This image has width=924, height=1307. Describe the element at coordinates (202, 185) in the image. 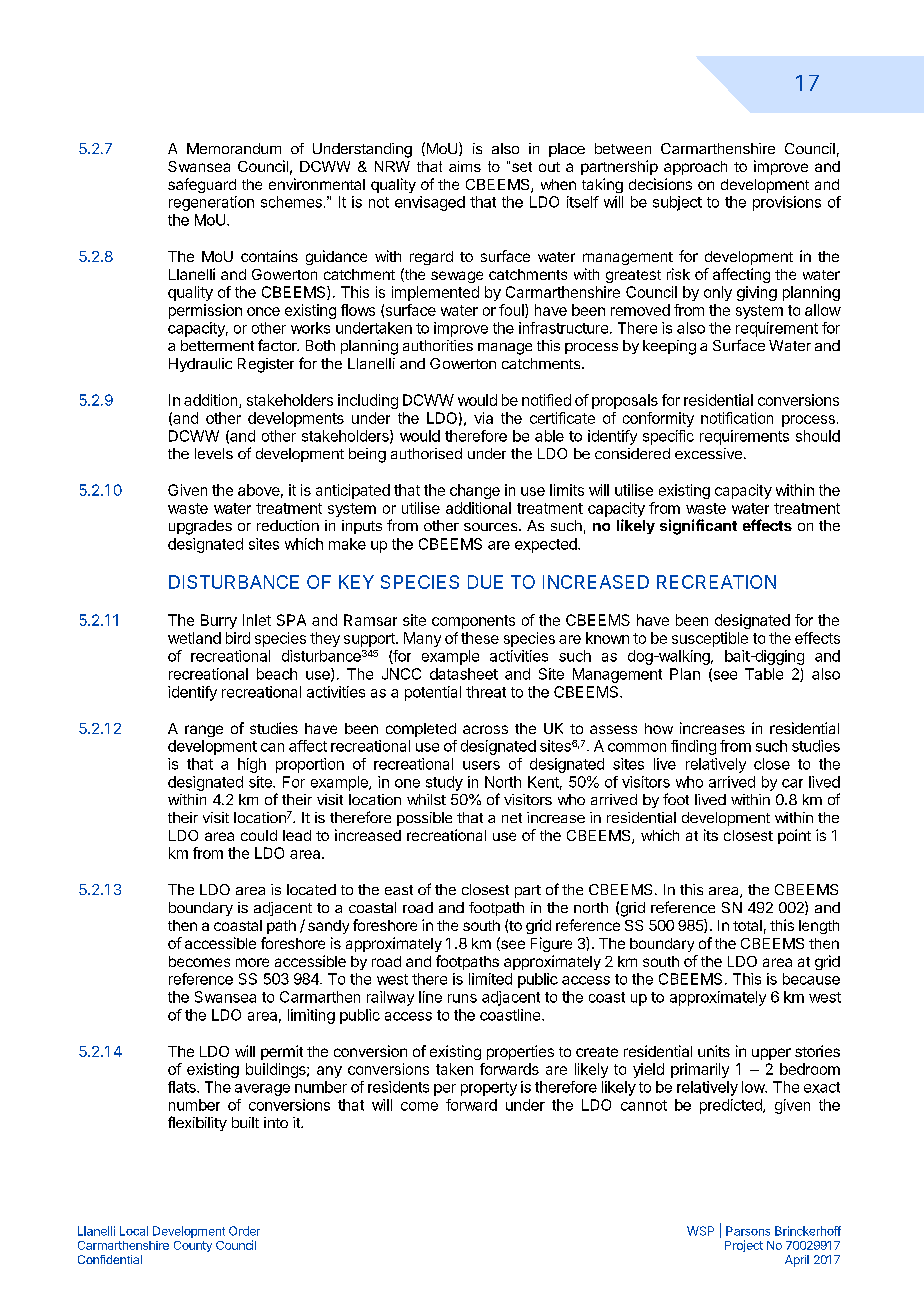

I see `safeguard` at that location.
